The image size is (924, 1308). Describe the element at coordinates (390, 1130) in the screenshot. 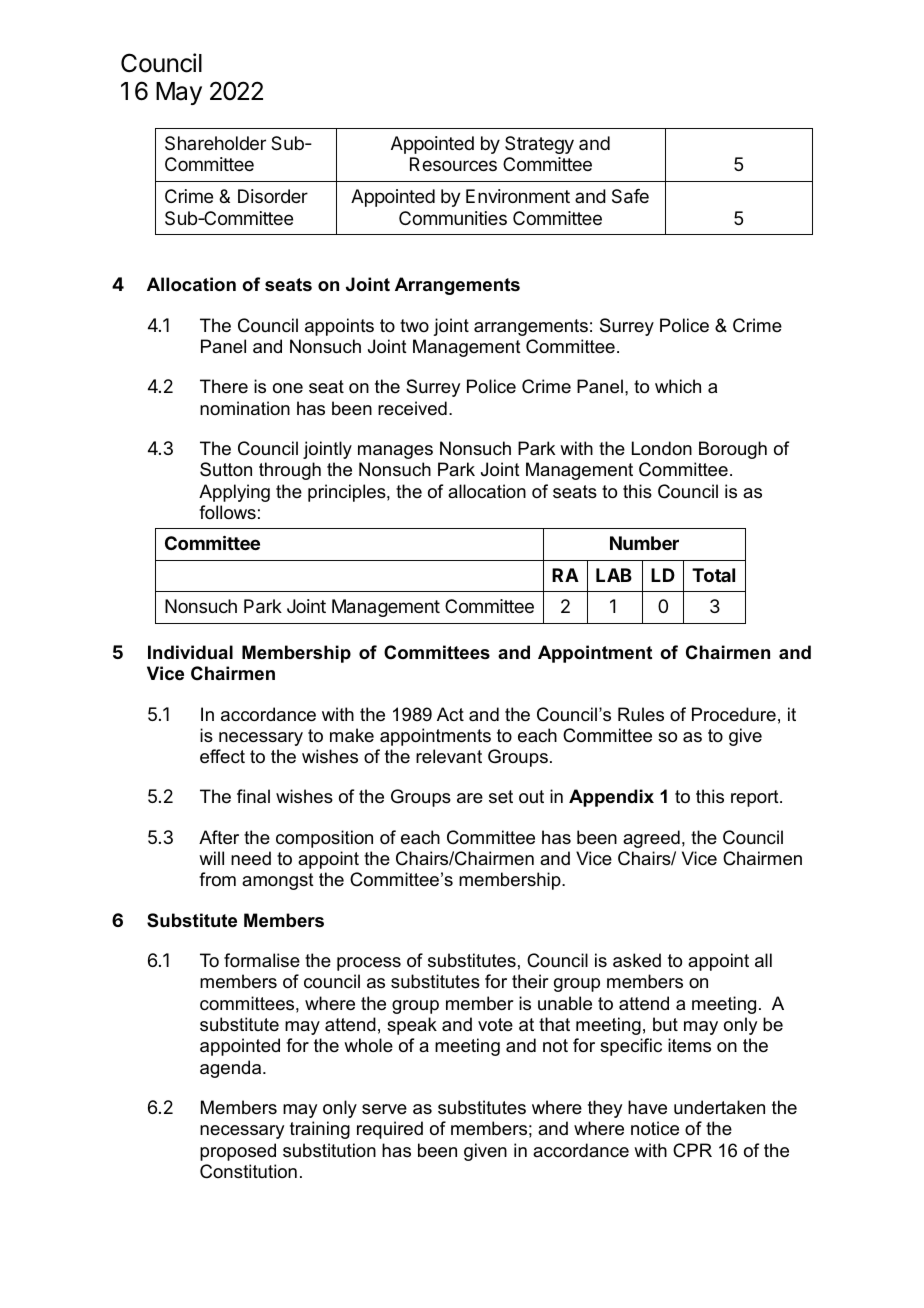

I see `required` at that location.
